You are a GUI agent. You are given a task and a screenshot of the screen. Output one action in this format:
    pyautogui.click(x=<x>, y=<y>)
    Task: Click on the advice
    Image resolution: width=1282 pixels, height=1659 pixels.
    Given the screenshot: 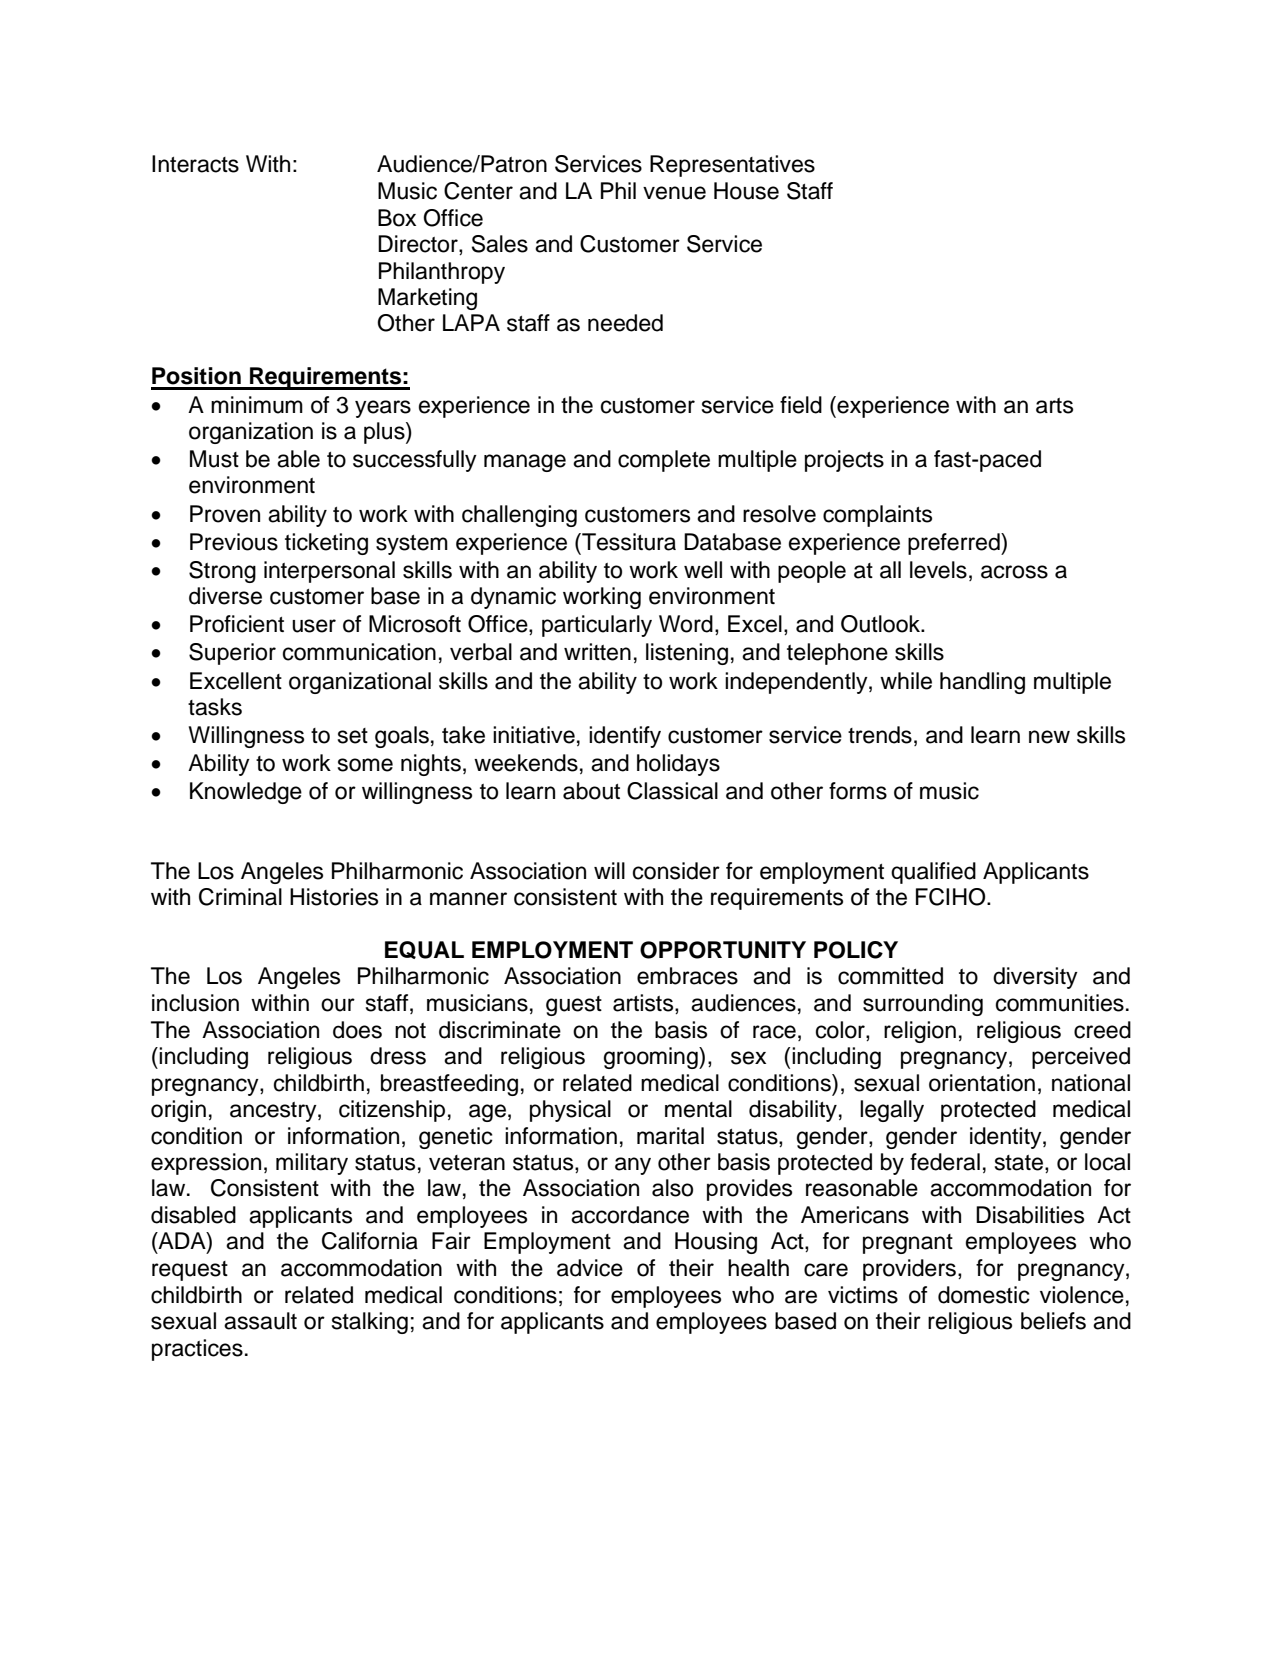 What is the action you would take?
    pyautogui.click(x=590, y=1268)
